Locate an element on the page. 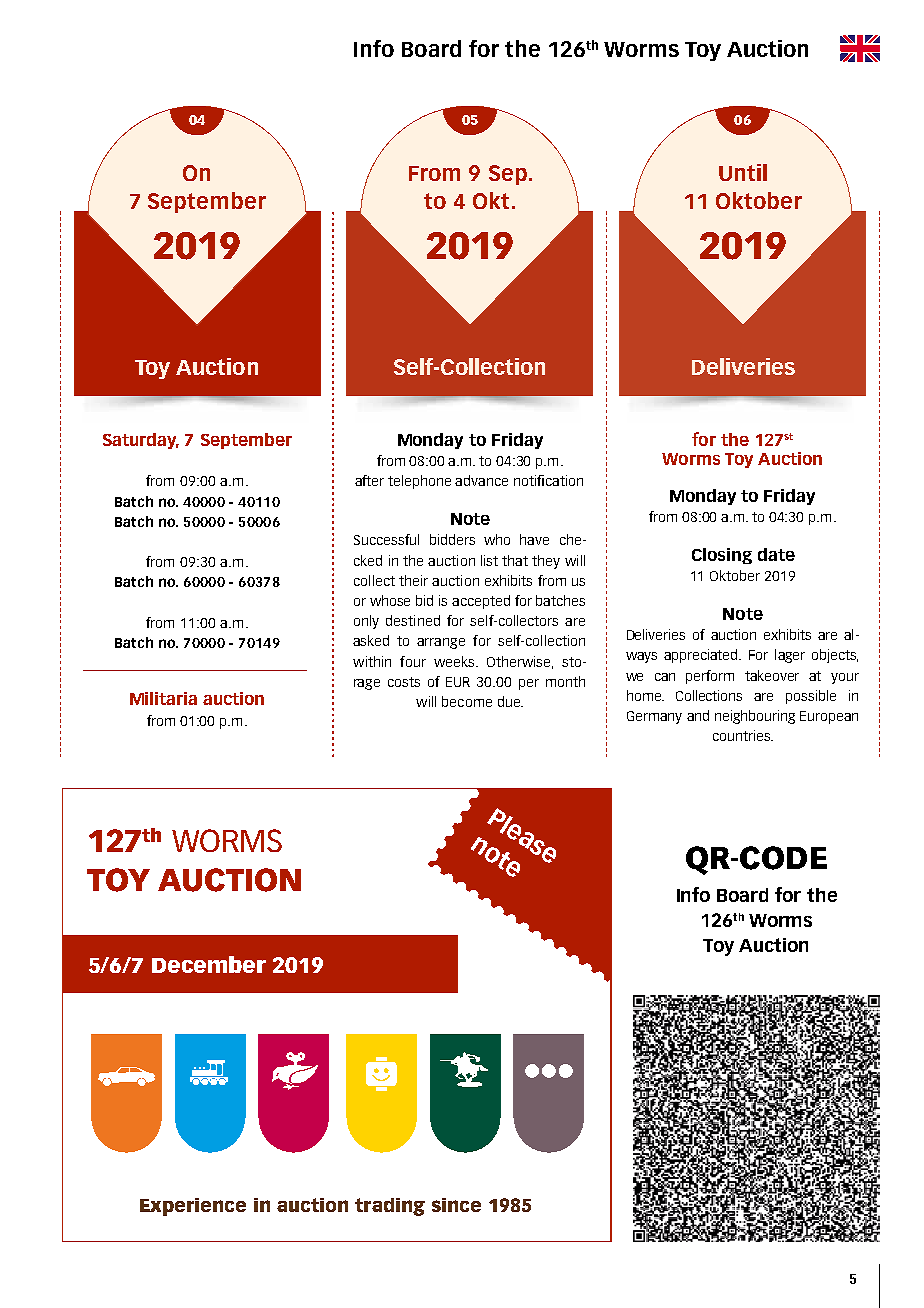 This document has height=1308, width=924. Saturday is located at coordinates (141, 441).
